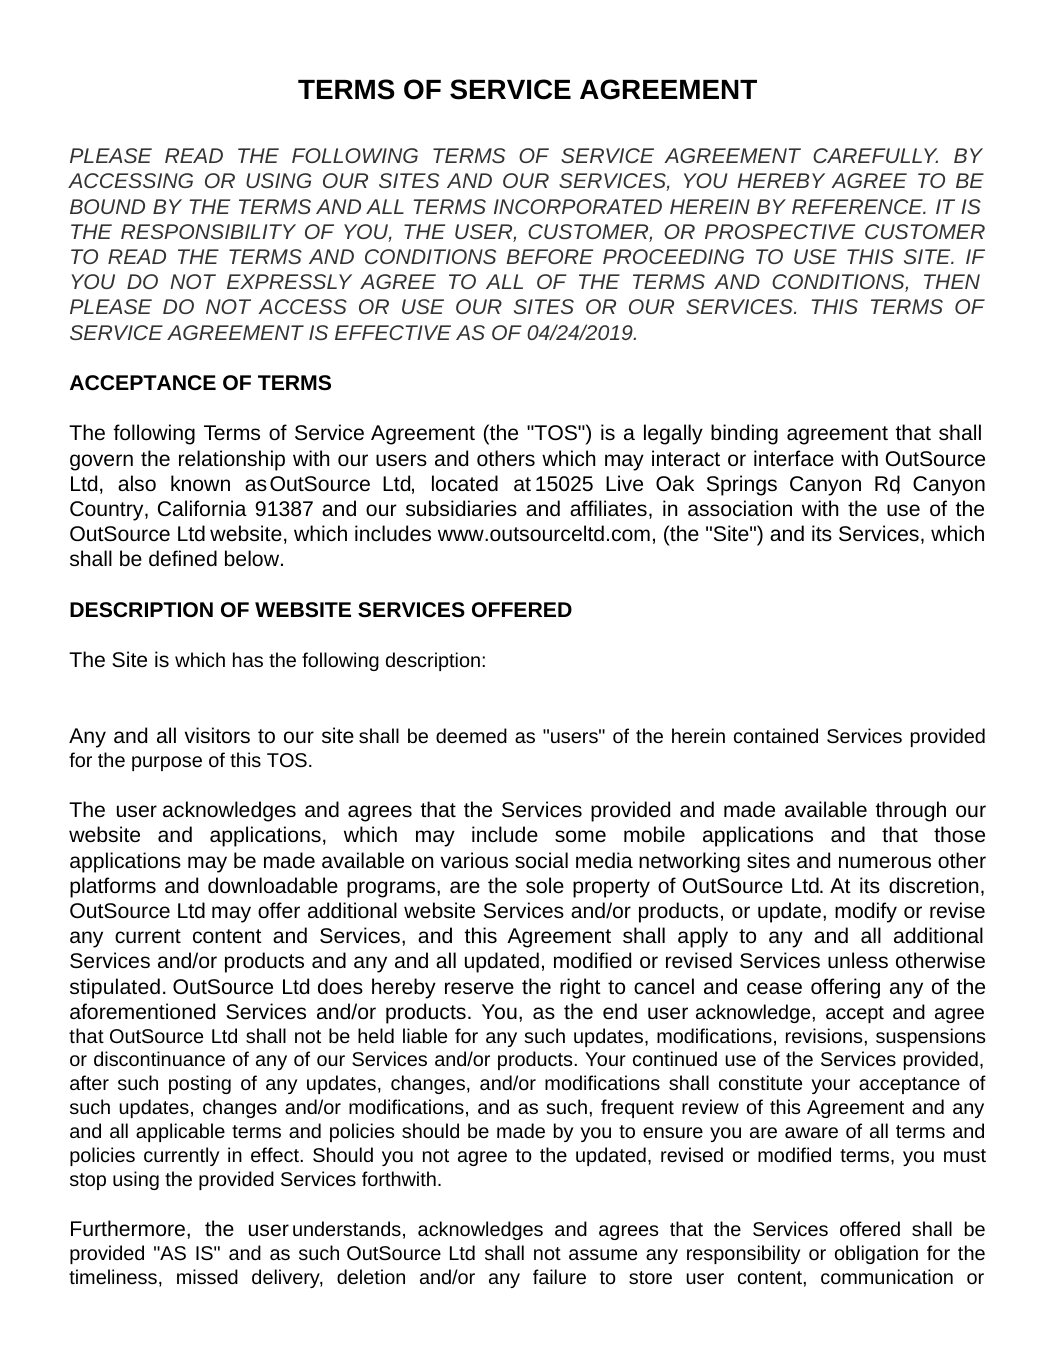 The image size is (1056, 1367). Describe the element at coordinates (858, 206) in the screenshot. I see `REFERENCE` at that location.
